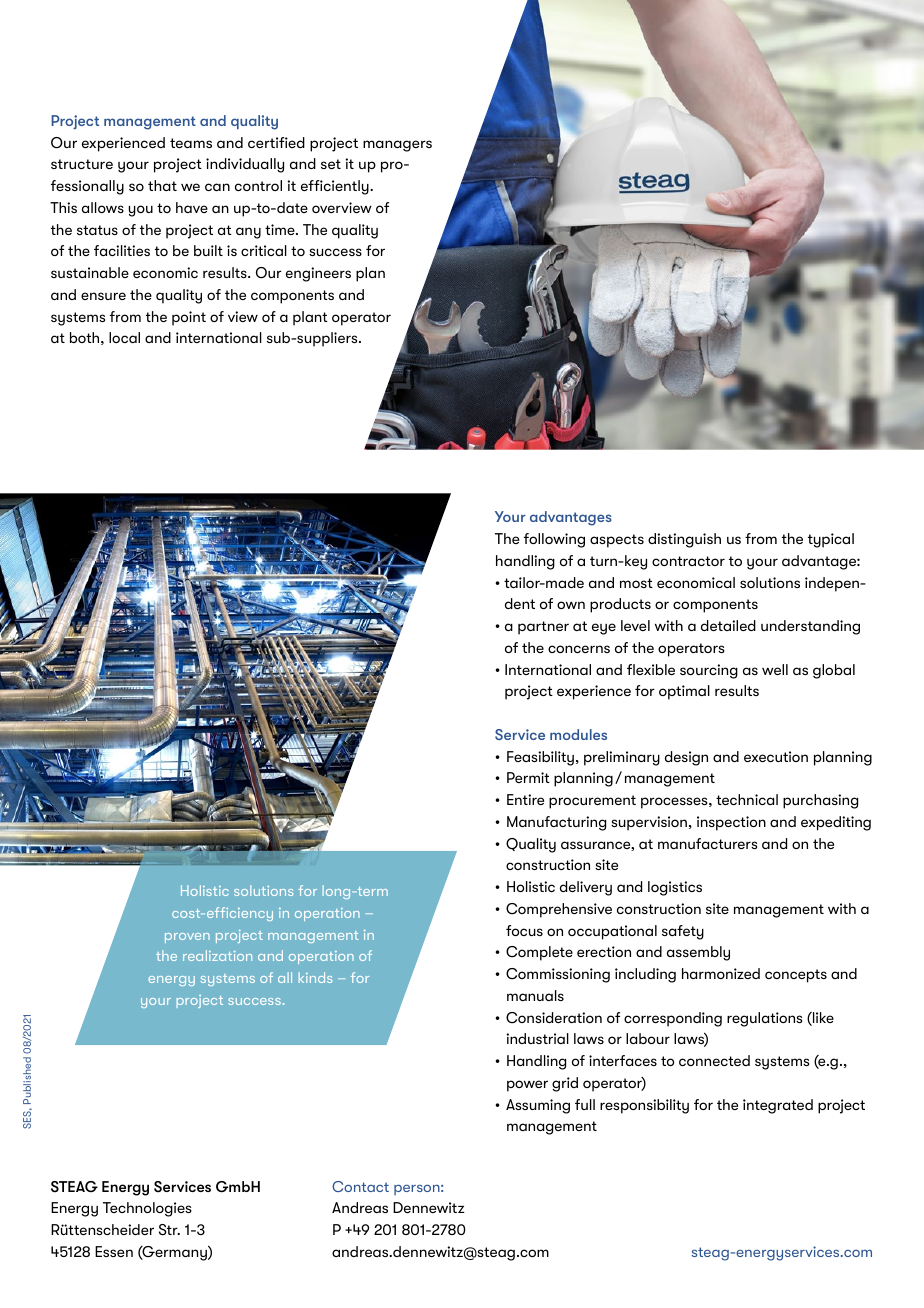 This screenshot has width=924, height=1308. What do you see at coordinates (336, 187) in the screenshot?
I see `efficiently` at bounding box center [336, 187].
